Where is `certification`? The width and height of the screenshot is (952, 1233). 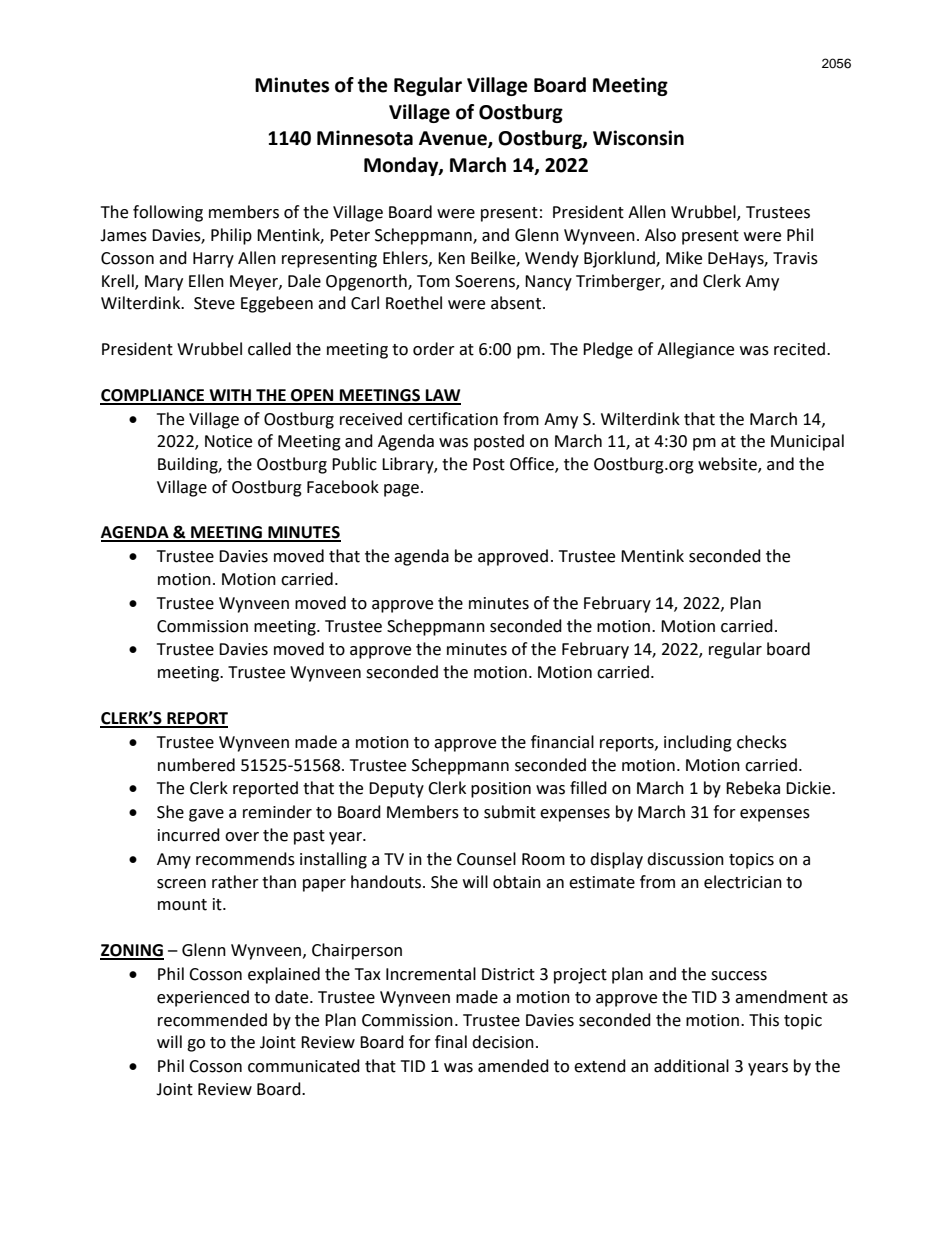
certification is located at coordinates (453, 419).
